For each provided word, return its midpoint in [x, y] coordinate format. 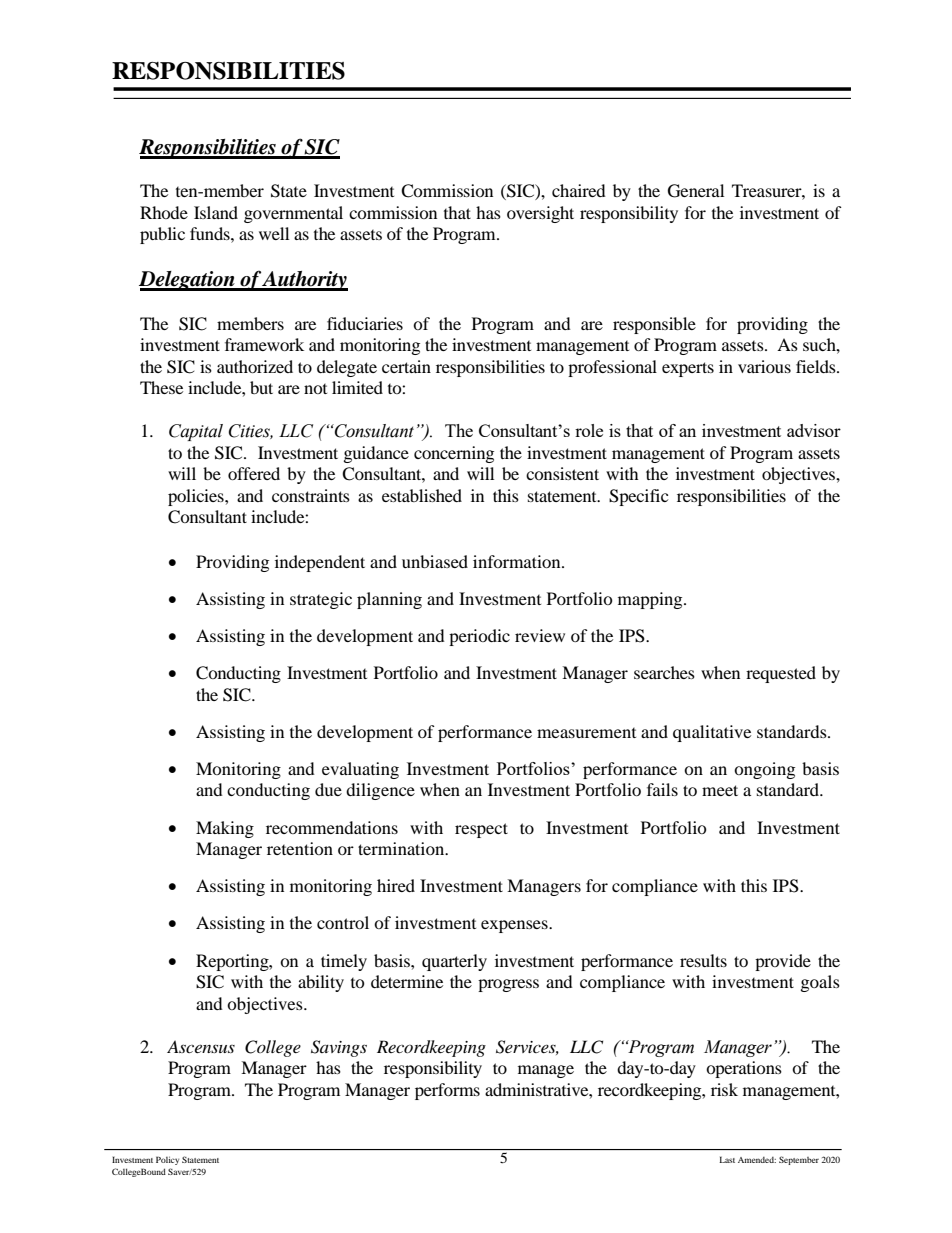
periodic [479, 637]
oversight [540, 214]
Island [216, 212]
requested [781, 674]
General [696, 191]
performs [447, 1091]
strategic [321, 600]
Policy [167, 1160]
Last [727, 1159]
